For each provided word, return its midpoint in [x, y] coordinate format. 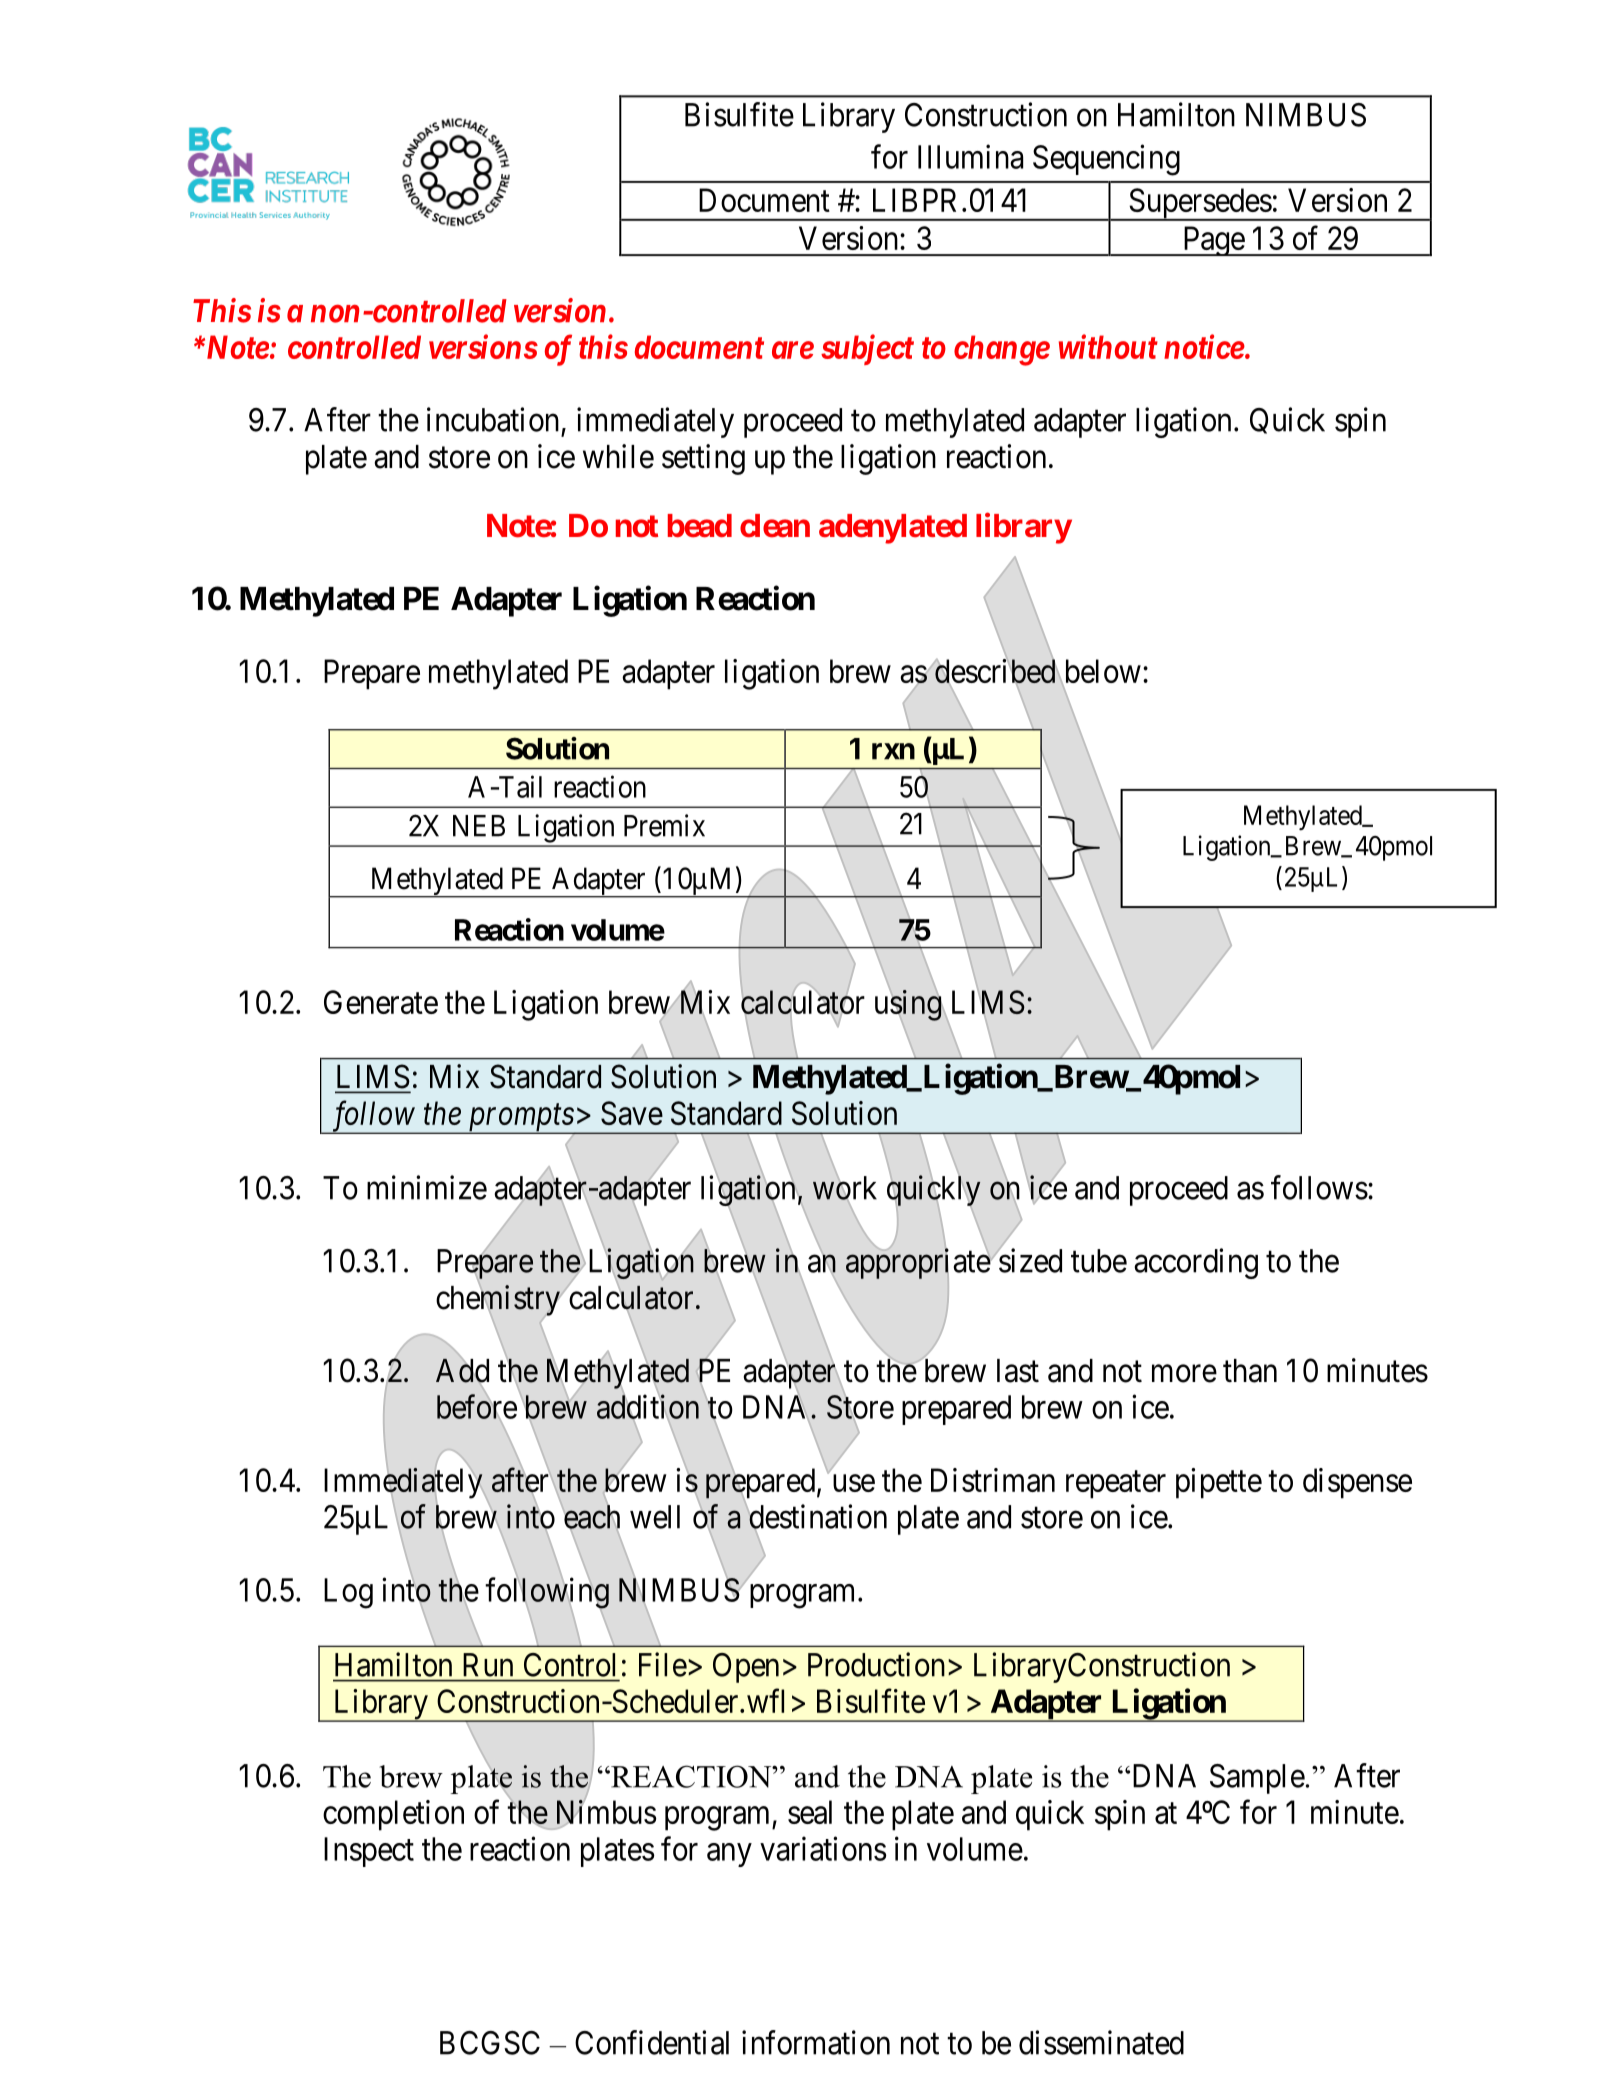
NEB [479, 826]
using [908, 1005]
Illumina [970, 156]
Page [1213, 241]
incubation [493, 419]
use [854, 1483]
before [477, 1406]
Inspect [369, 1852]
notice [1204, 347]
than [1250, 1371]
